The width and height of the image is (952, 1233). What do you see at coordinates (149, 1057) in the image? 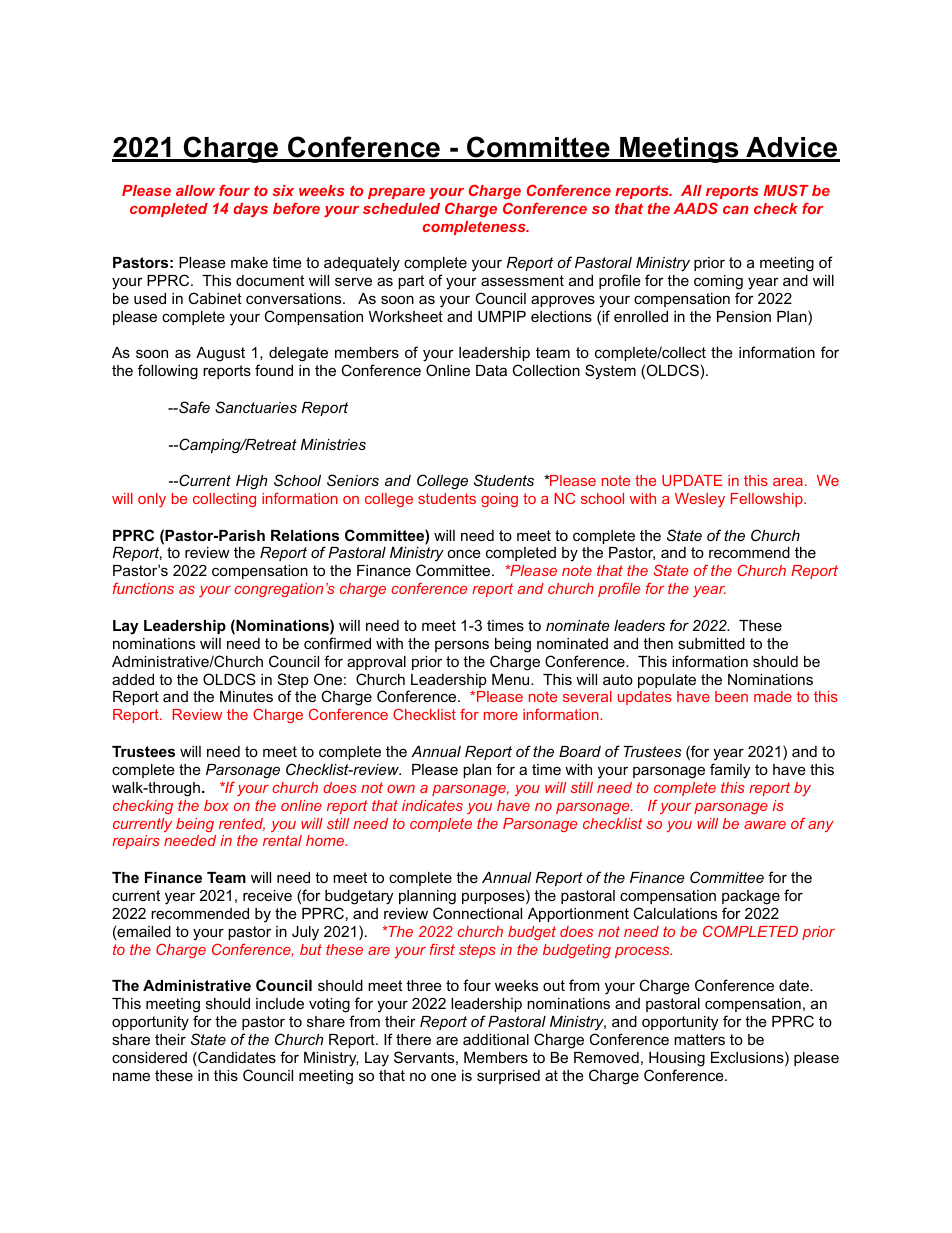
I see `considered` at bounding box center [149, 1057].
